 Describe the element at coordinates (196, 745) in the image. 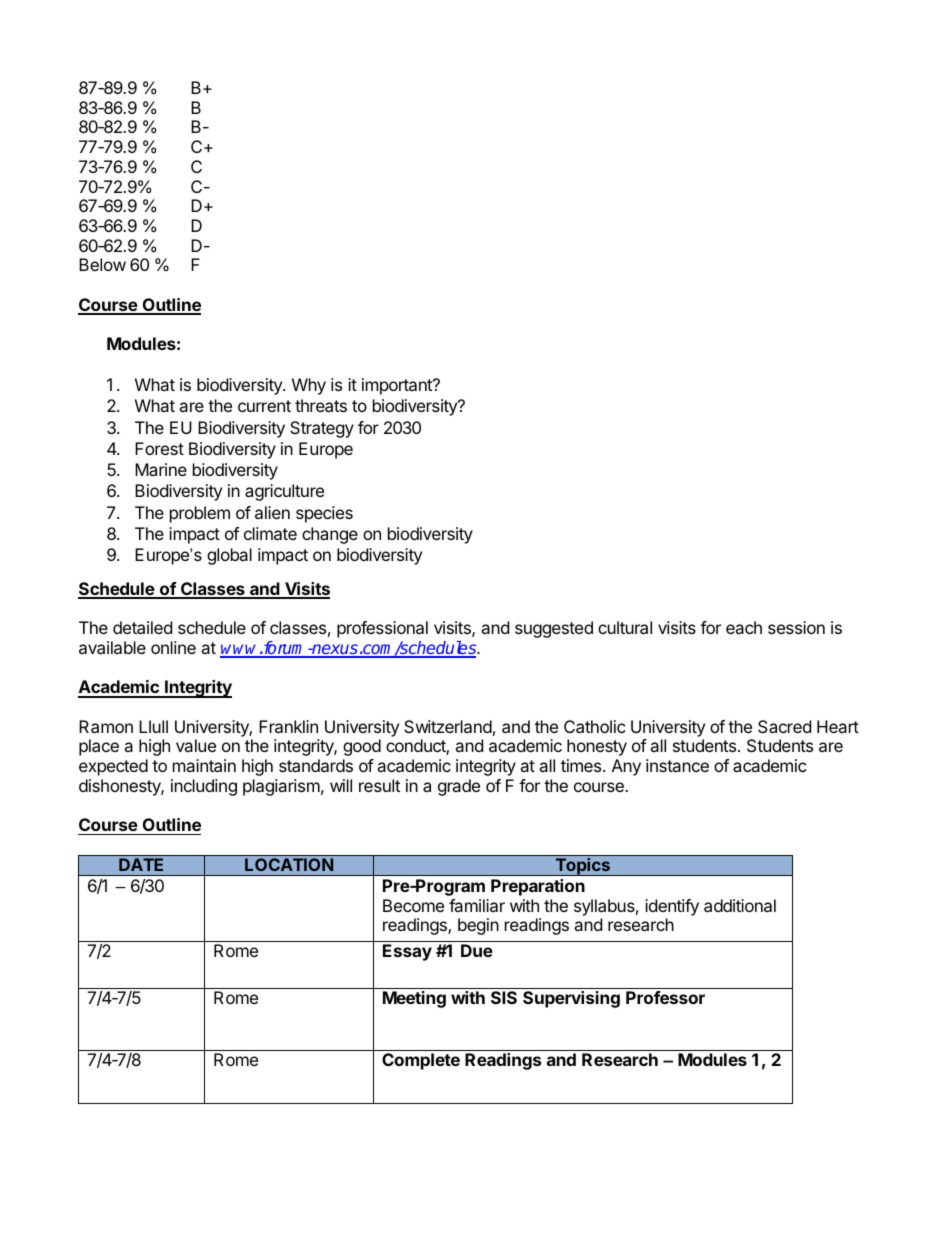

I see `value` at that location.
